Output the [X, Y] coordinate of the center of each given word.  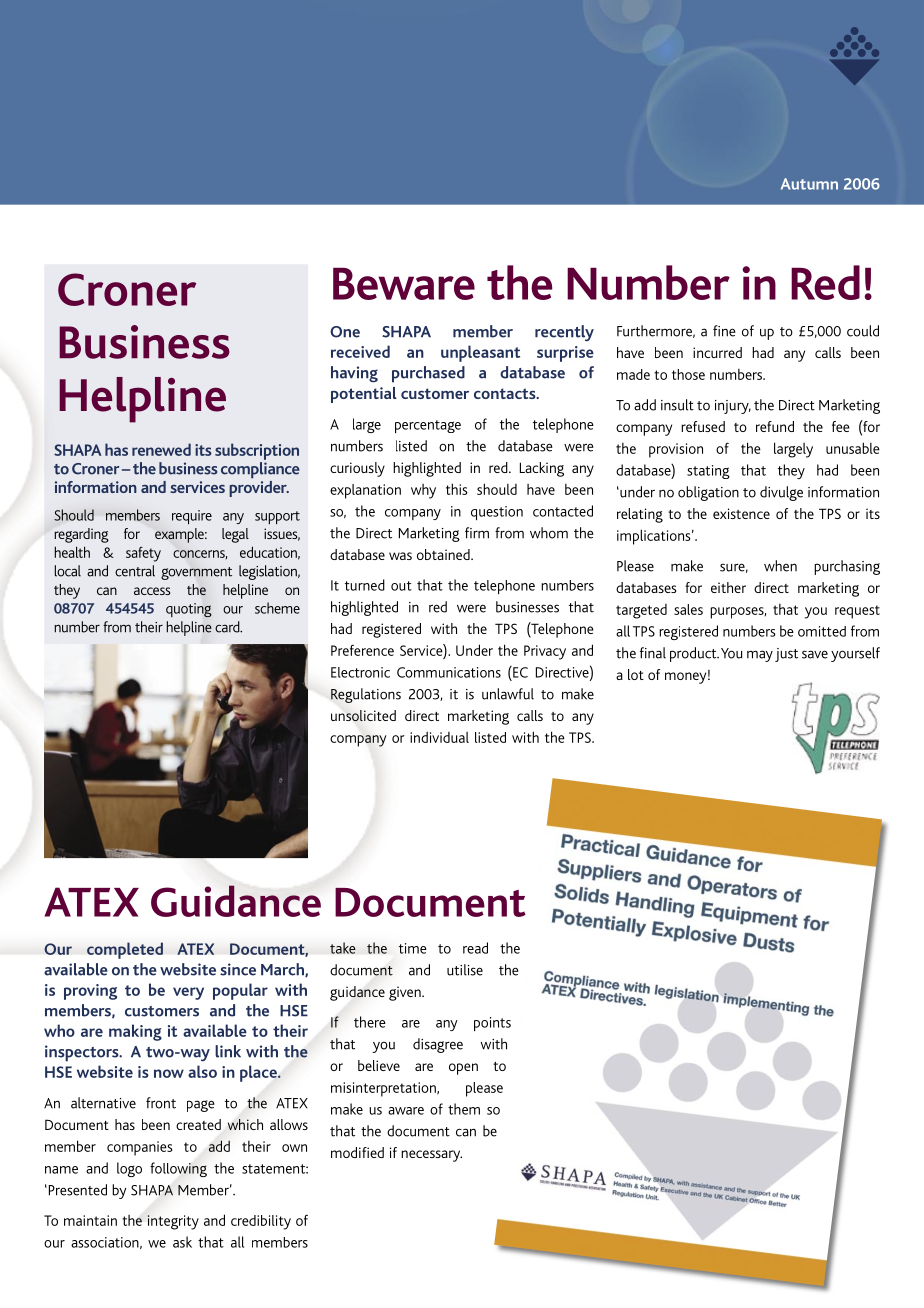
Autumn [809, 184]
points [492, 1024]
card [228, 627]
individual [439, 737]
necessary [431, 1156]
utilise [465, 970]
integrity [173, 1222]
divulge [781, 493]
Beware [404, 284]
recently [564, 333]
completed [125, 950]
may [760, 656]
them [464, 1109]
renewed [161, 449]
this [457, 489]
